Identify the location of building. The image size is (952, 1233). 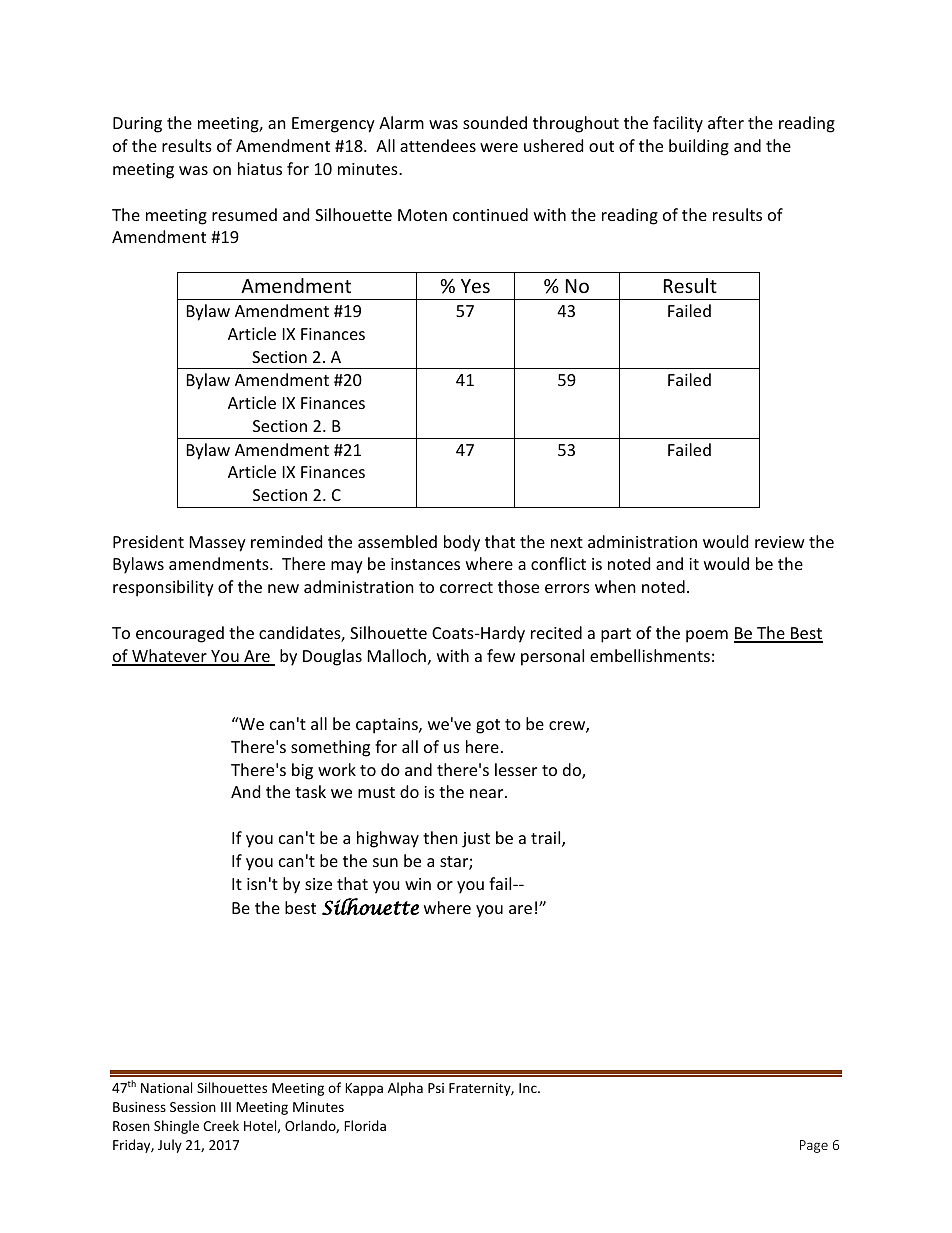
(699, 147).
